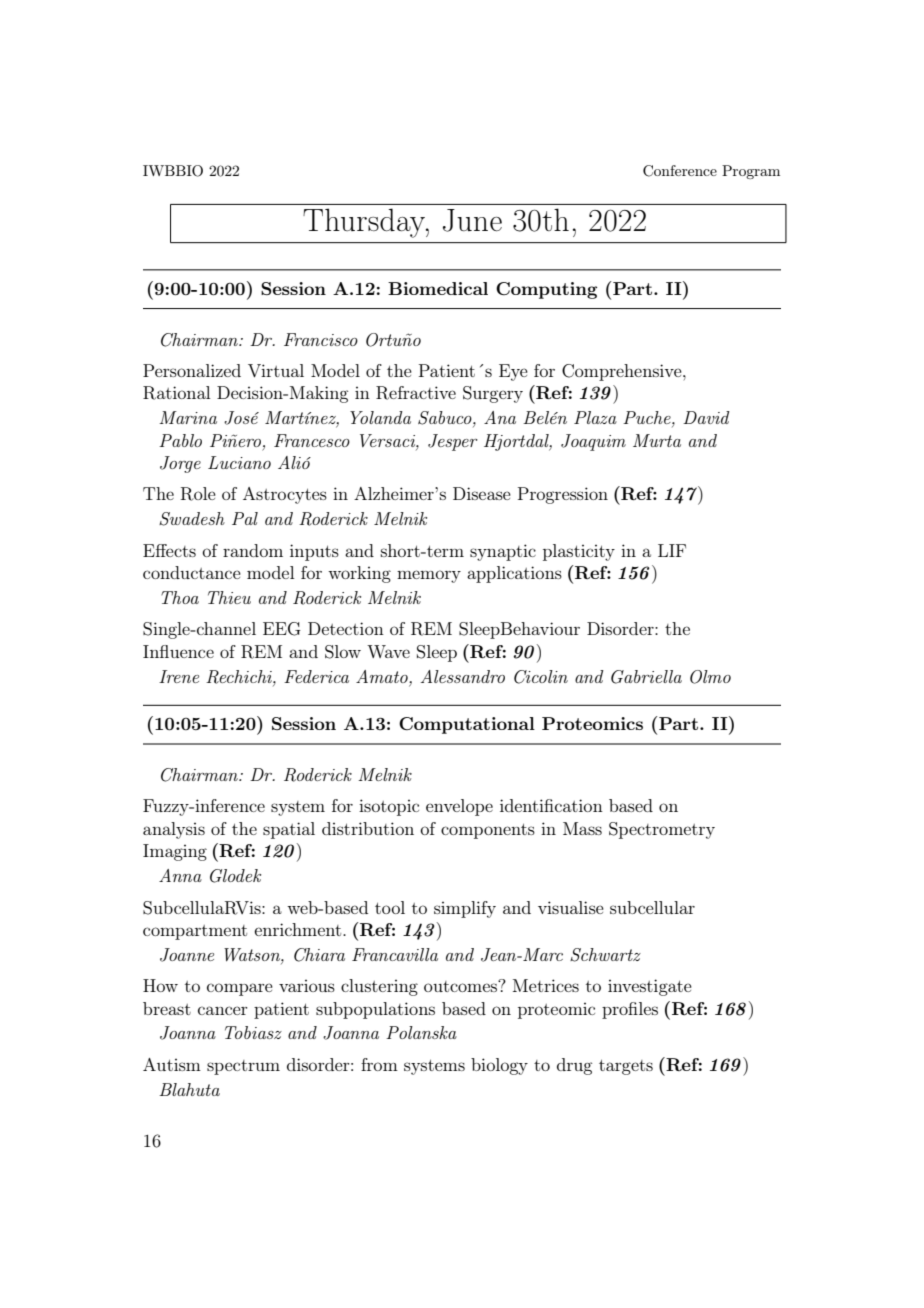  I want to click on EEG, so click(282, 629).
